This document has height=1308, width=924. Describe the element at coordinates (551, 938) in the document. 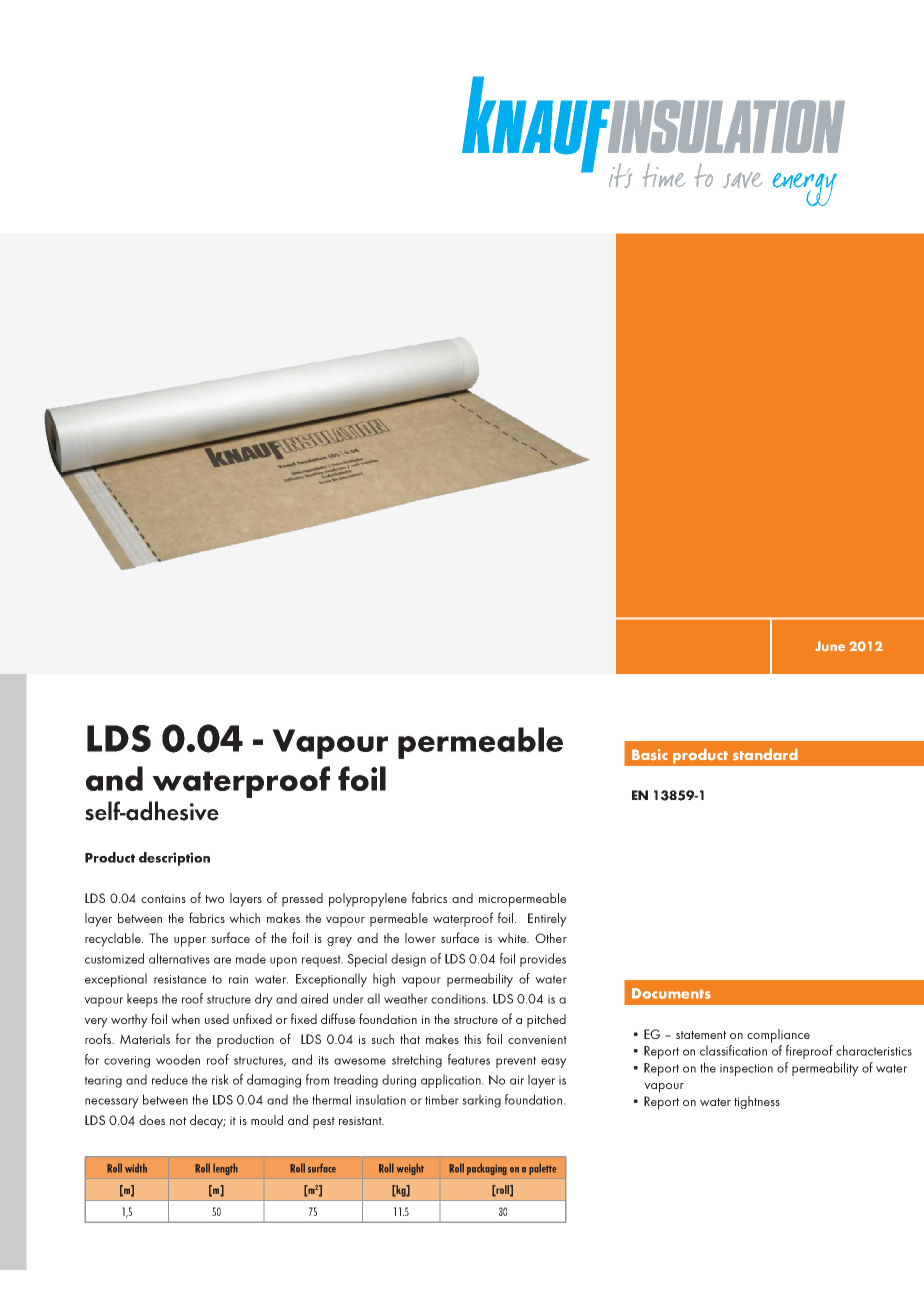

I see `Other` at that location.
